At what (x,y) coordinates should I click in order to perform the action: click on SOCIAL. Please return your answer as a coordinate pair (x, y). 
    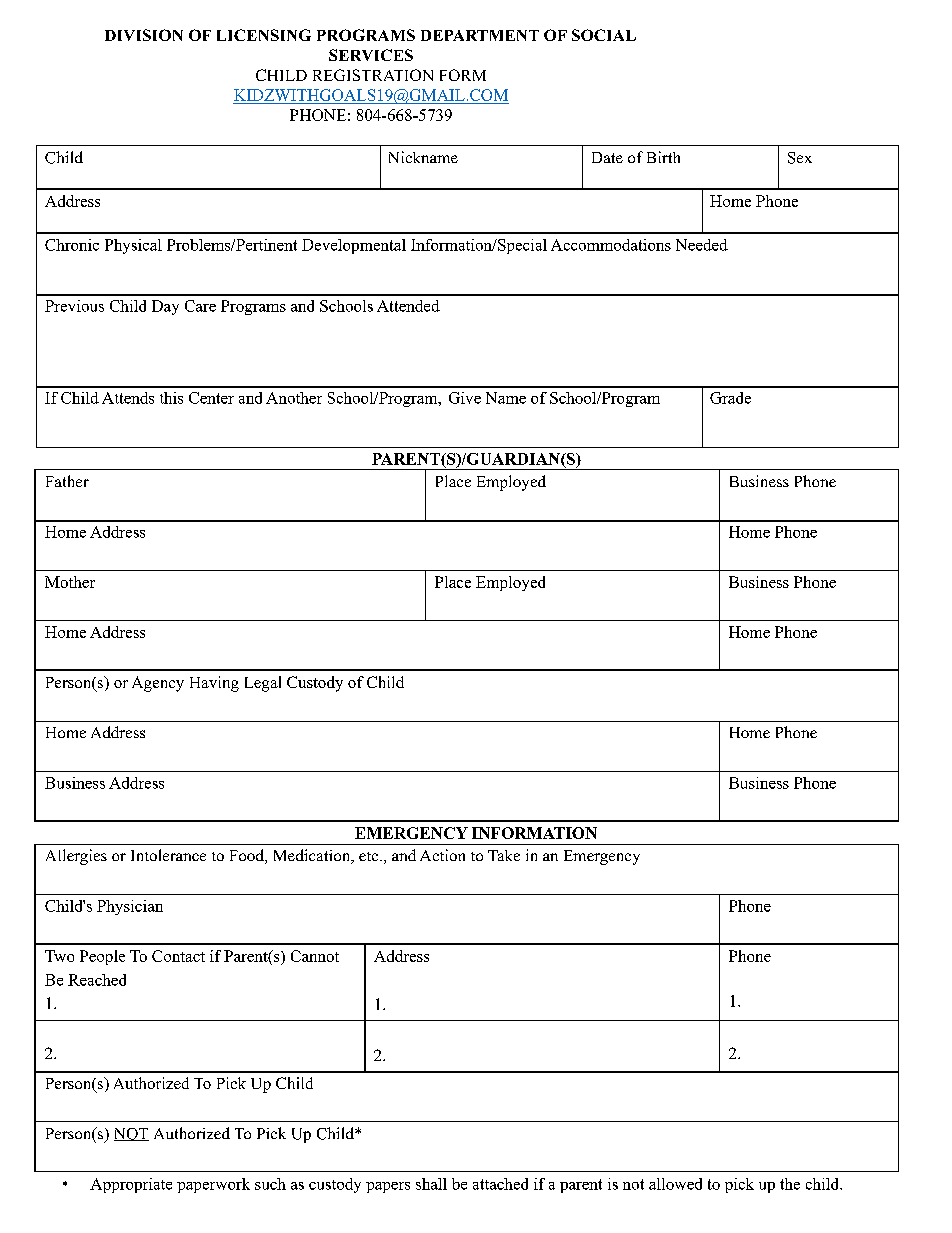
    Looking at the image, I should click on (604, 35).
